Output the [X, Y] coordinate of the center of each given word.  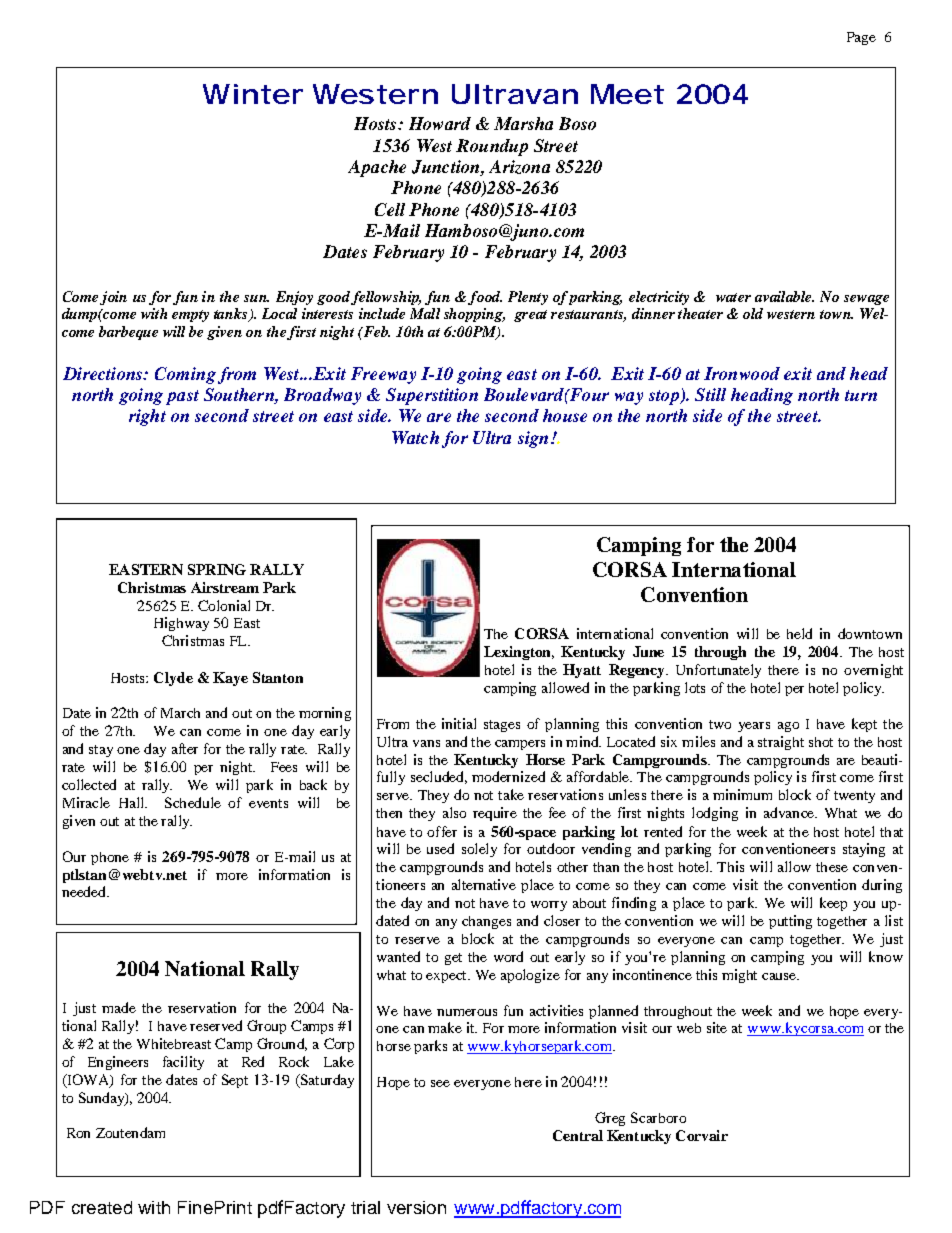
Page [861, 38]
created [102, 1207]
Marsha [523, 123]
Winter [253, 94]
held [799, 633]
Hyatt [582, 671]
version [416, 1207]
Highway [181, 624]
